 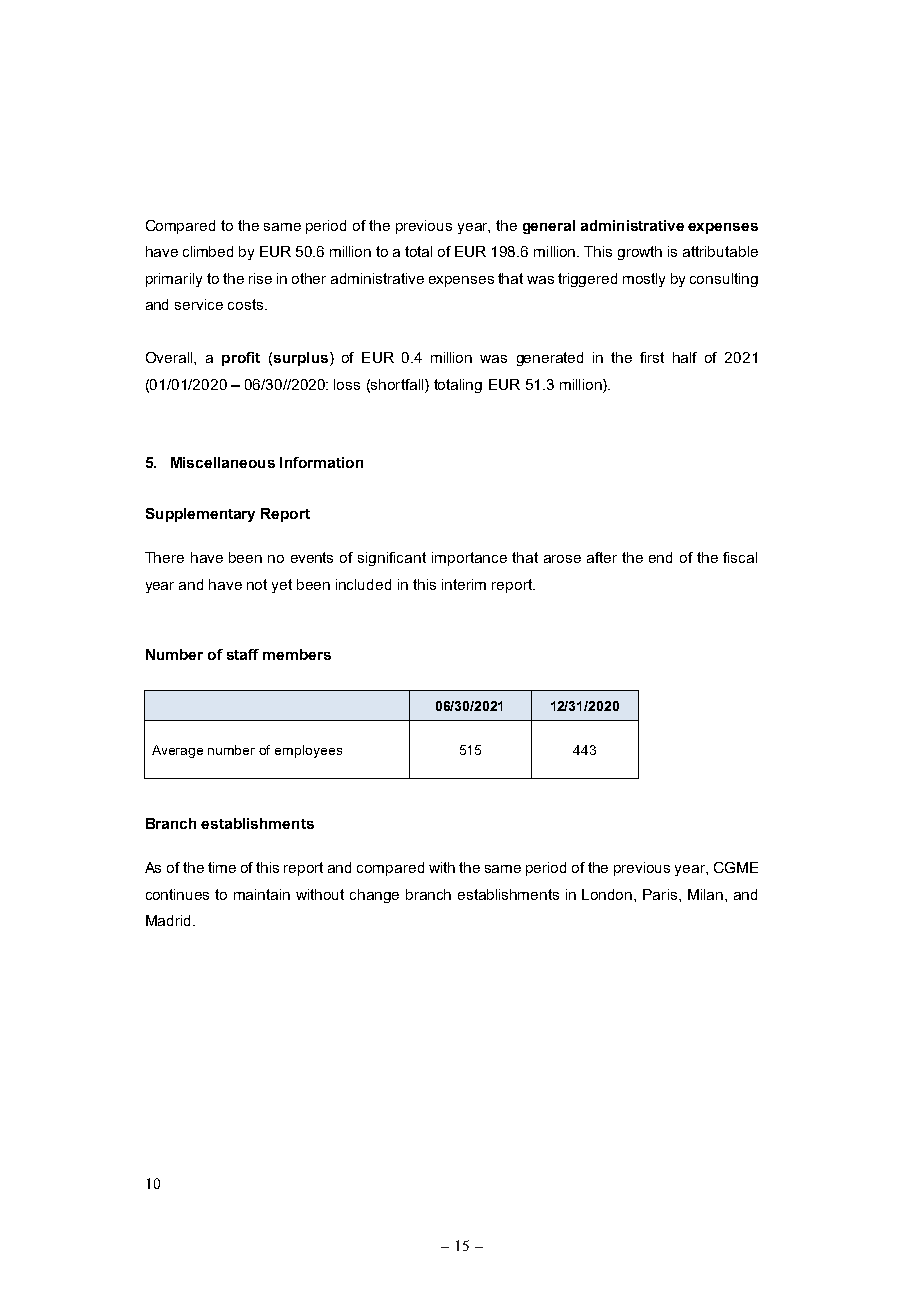 What do you see at coordinates (660, 557) in the document?
I see `end` at bounding box center [660, 557].
